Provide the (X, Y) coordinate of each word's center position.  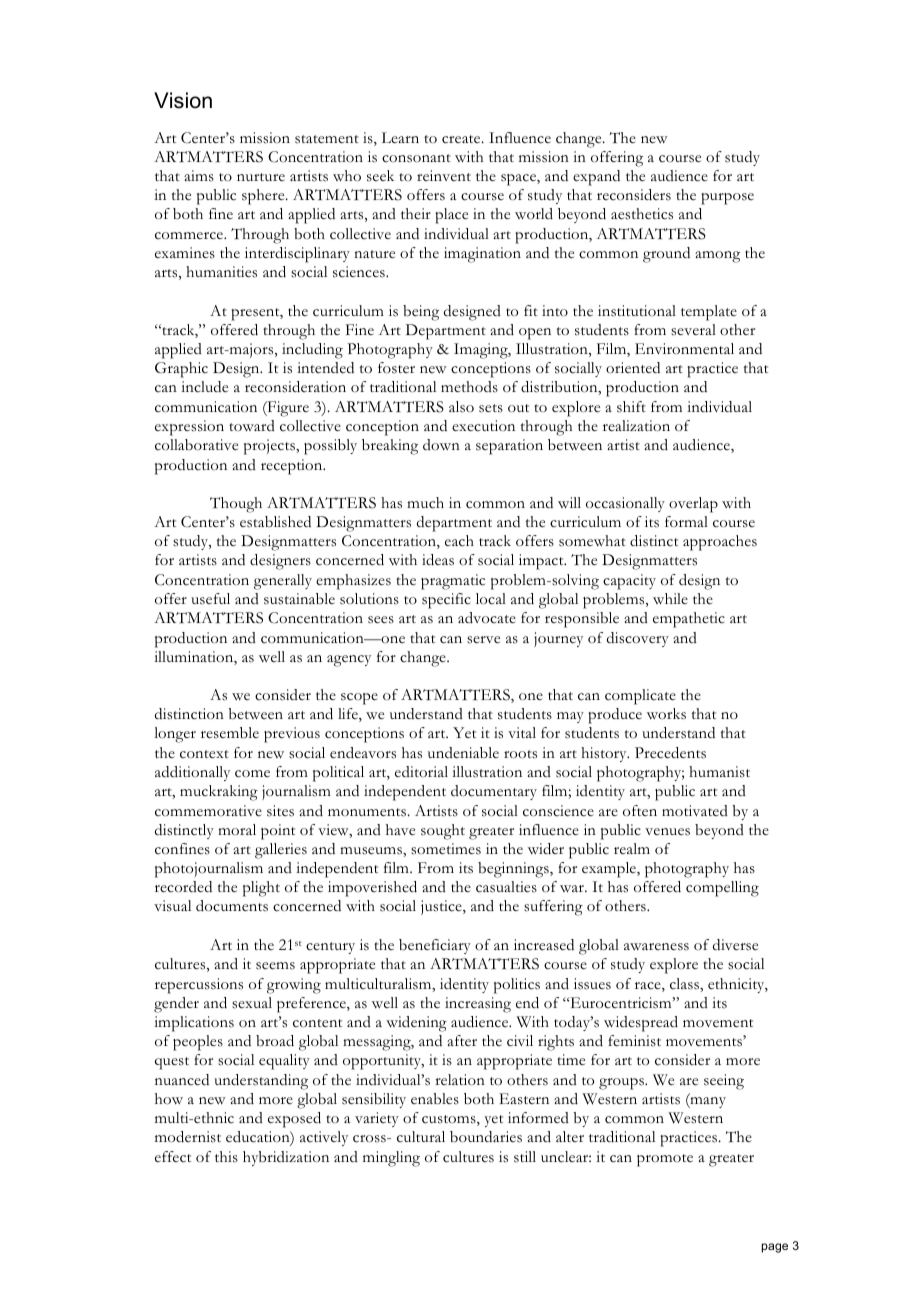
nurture (261, 177)
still (525, 1157)
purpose (727, 199)
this (226, 1157)
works (666, 714)
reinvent (444, 176)
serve (483, 640)
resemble (230, 733)
